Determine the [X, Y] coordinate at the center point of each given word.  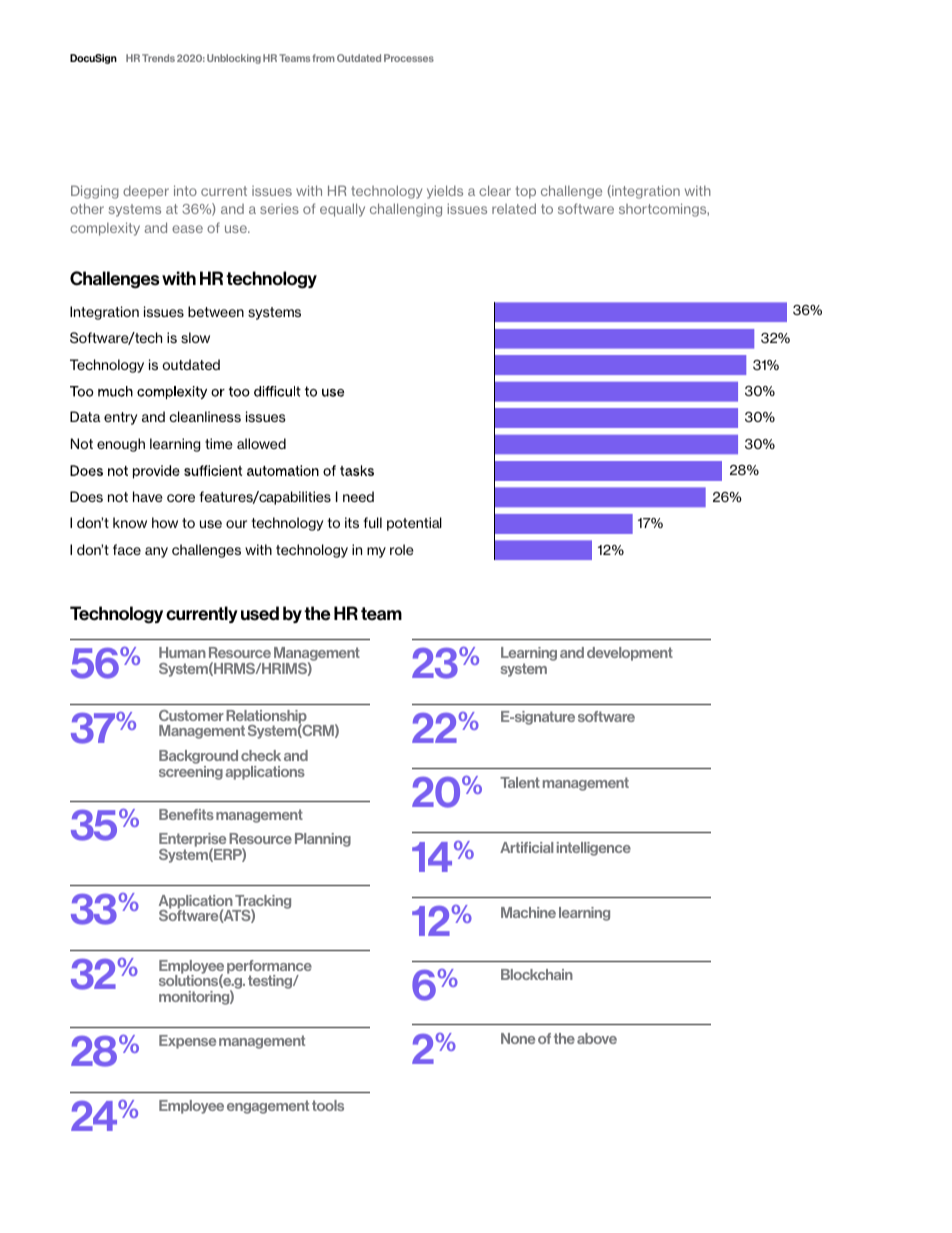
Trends [158, 58]
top [526, 192]
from [324, 58]
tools [328, 1105]
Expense [187, 1042]
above [597, 1038]
